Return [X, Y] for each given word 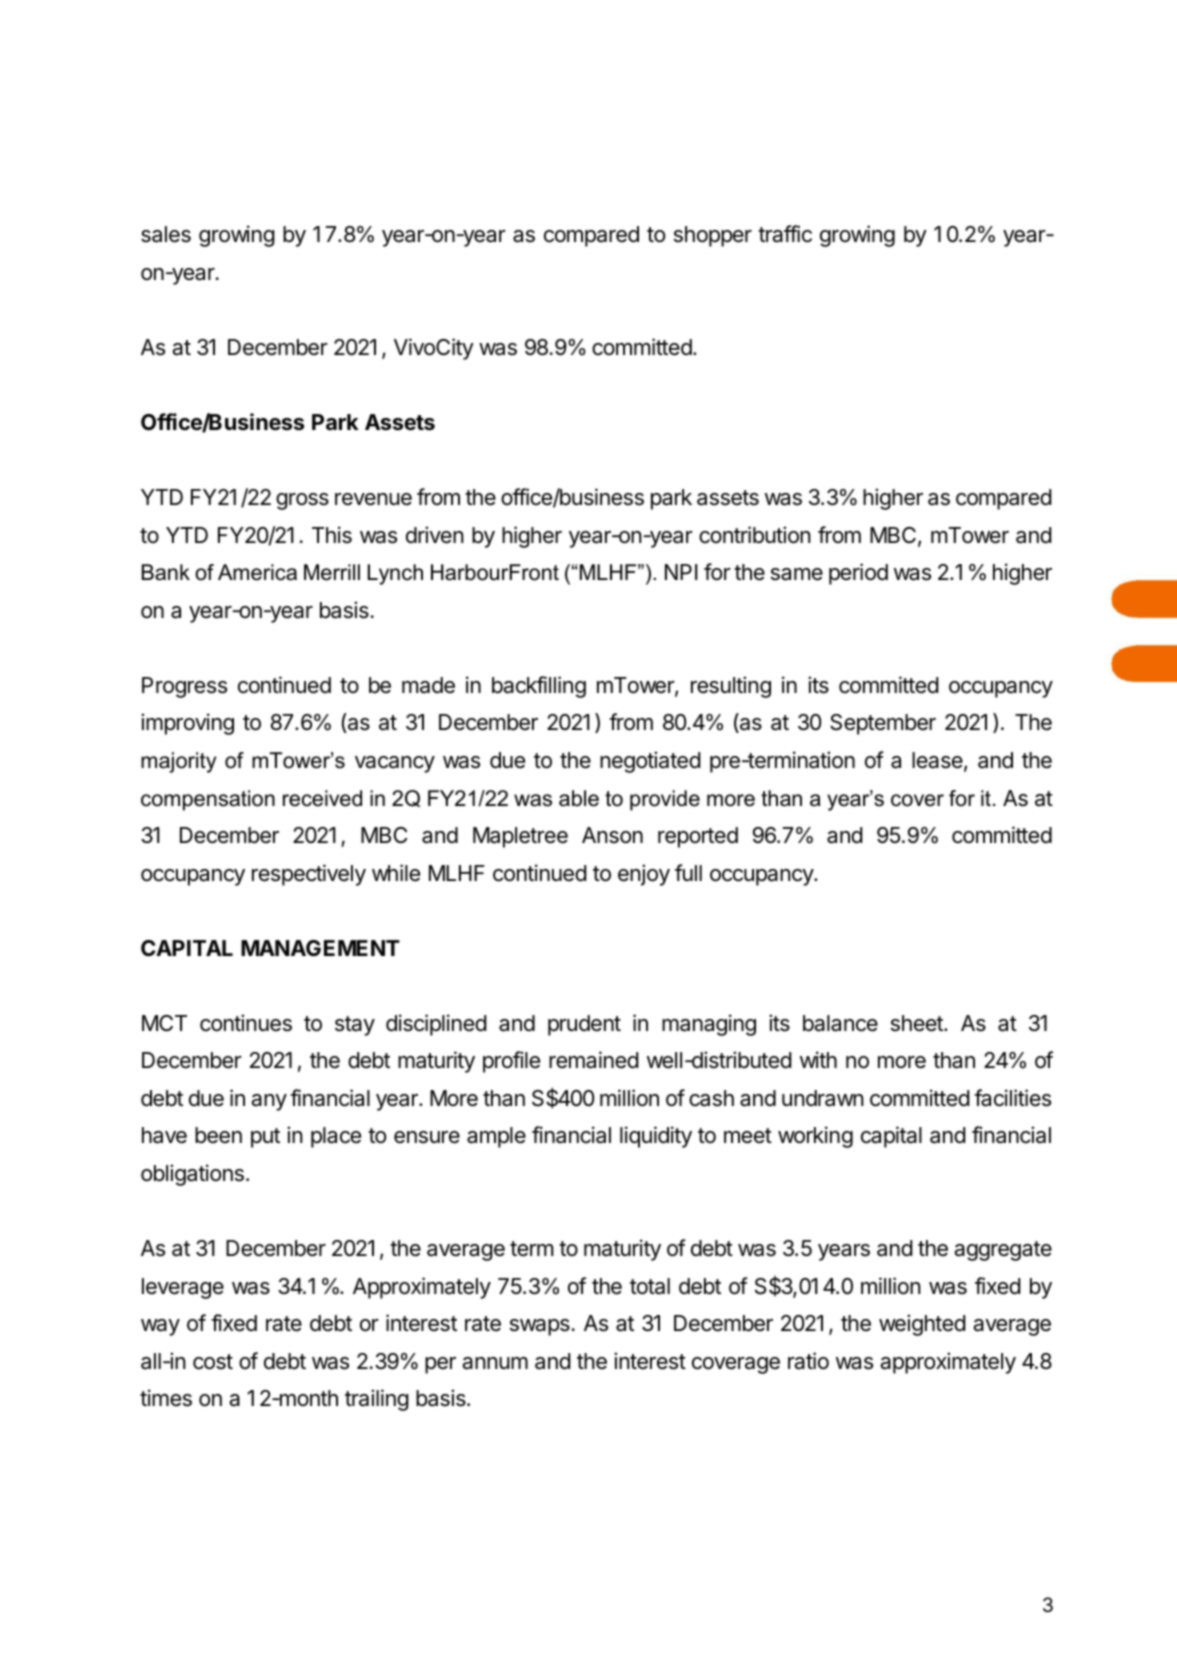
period [858, 574]
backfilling [539, 687]
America [257, 572]
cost [213, 1362]
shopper [713, 236]
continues [246, 1023]
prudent [584, 1025]
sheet [918, 1023]
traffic [785, 234]
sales [166, 234]
